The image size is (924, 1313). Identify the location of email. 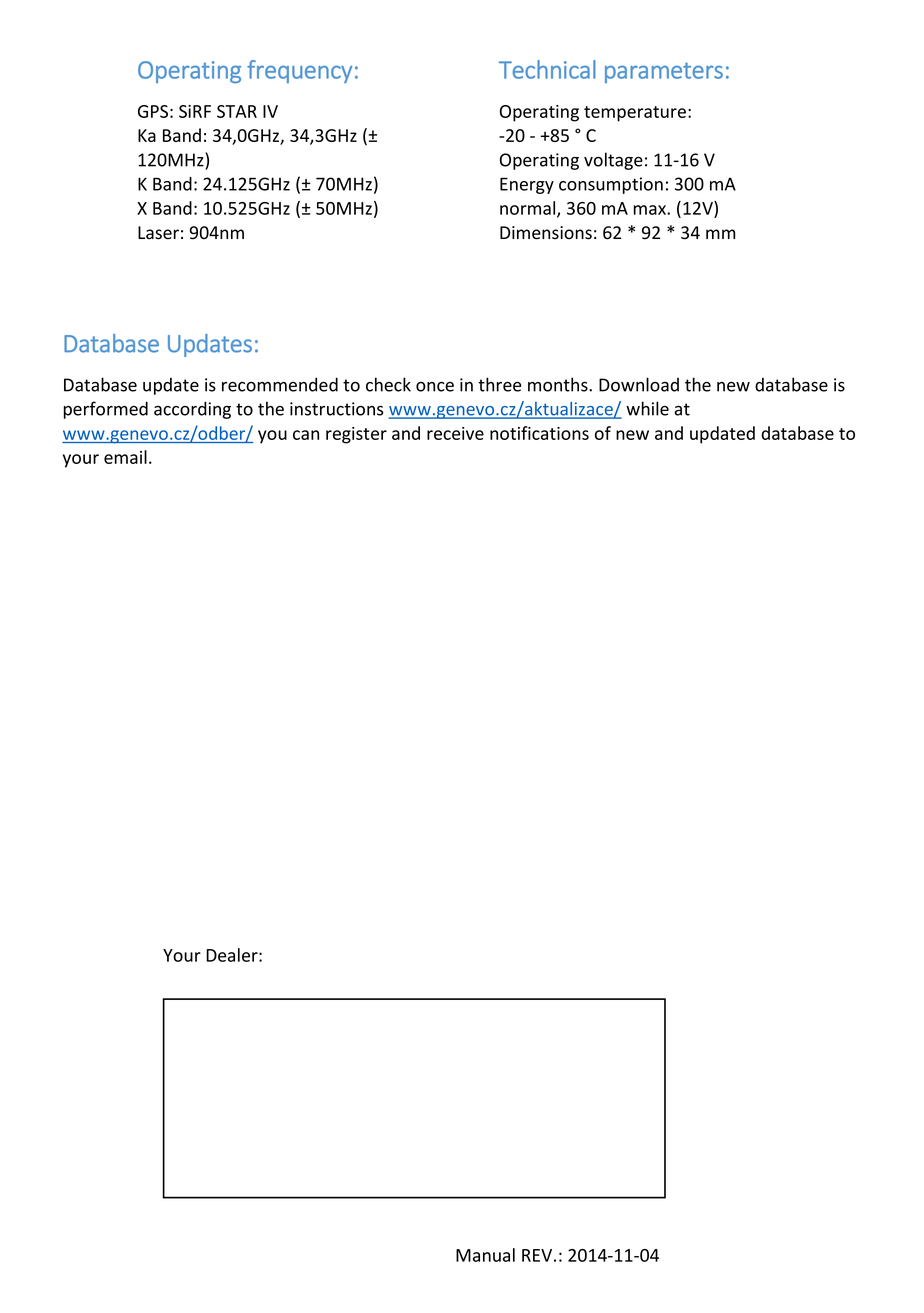
(125, 457).
